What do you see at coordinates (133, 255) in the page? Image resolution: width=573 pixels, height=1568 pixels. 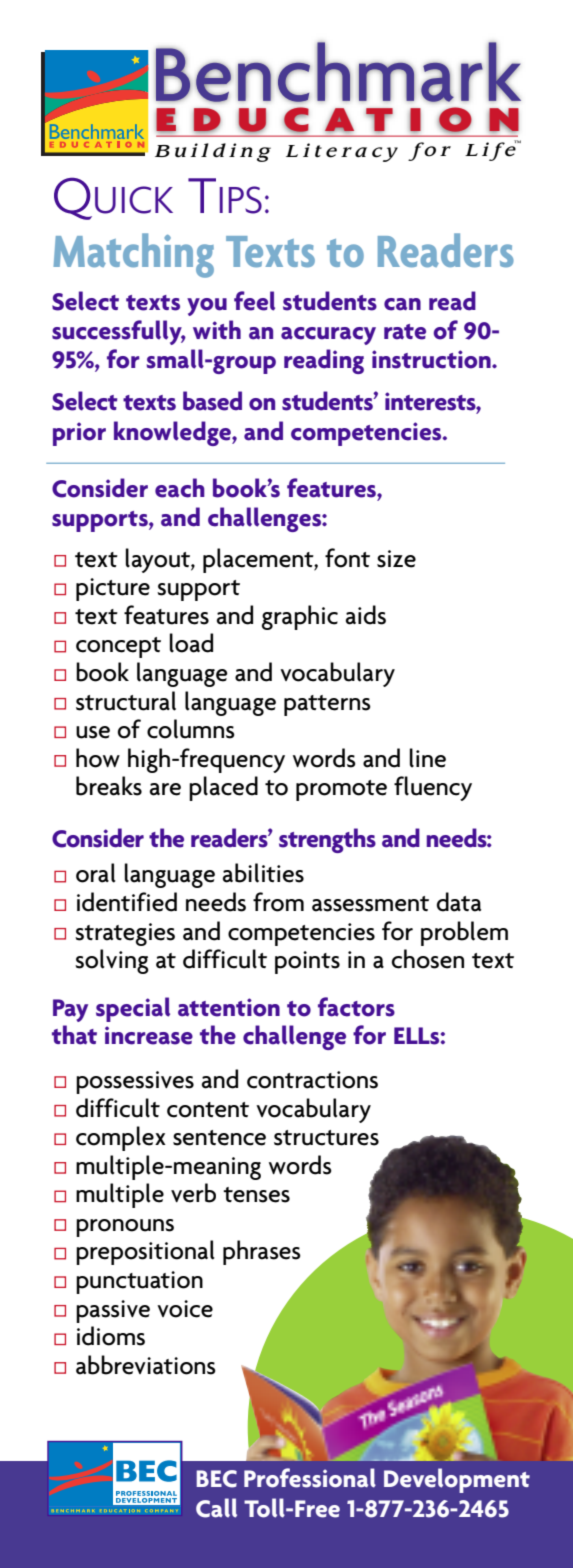 I see `Matching` at bounding box center [133, 255].
